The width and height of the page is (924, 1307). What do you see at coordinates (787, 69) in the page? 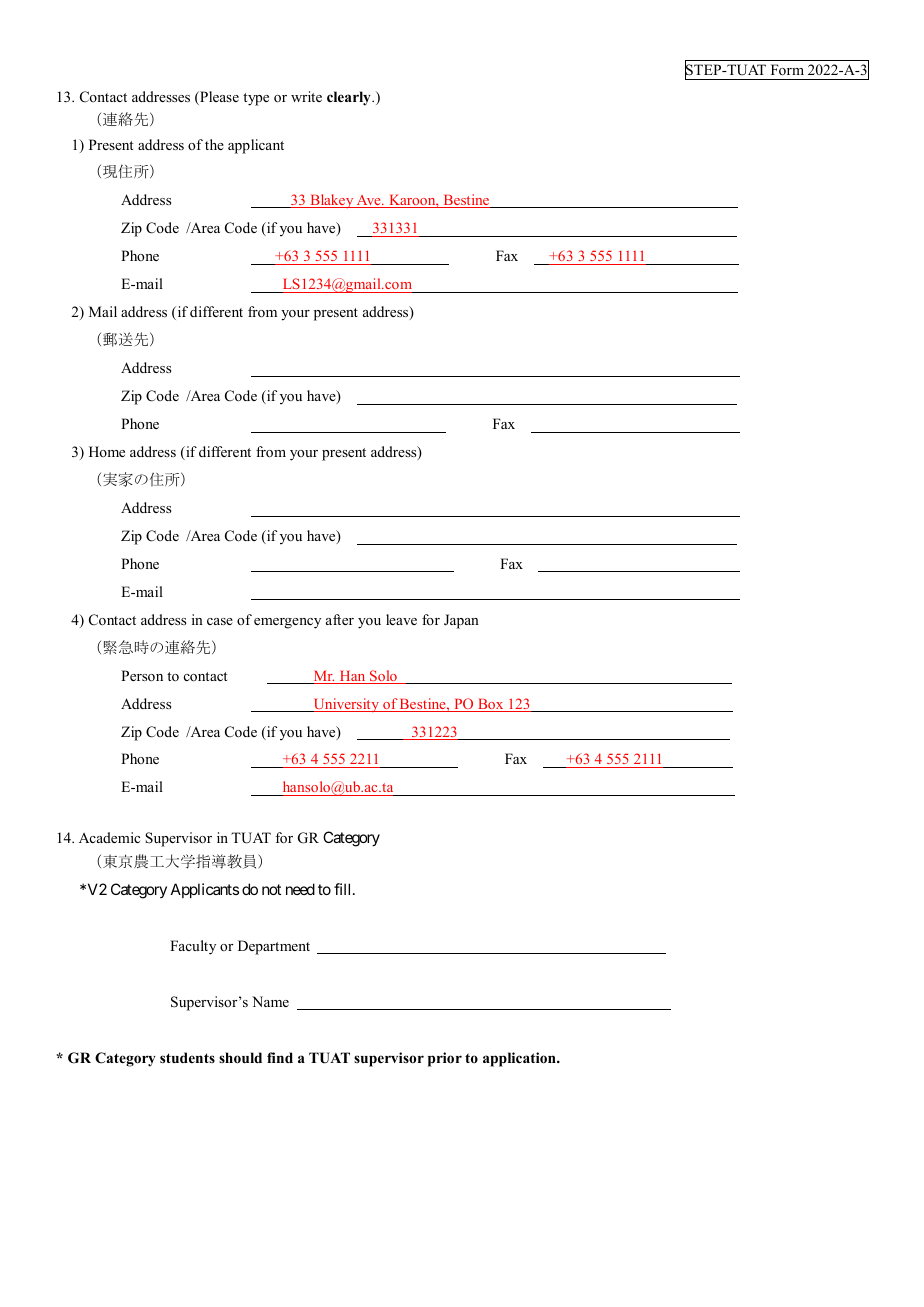
I see `Form` at bounding box center [787, 69].
